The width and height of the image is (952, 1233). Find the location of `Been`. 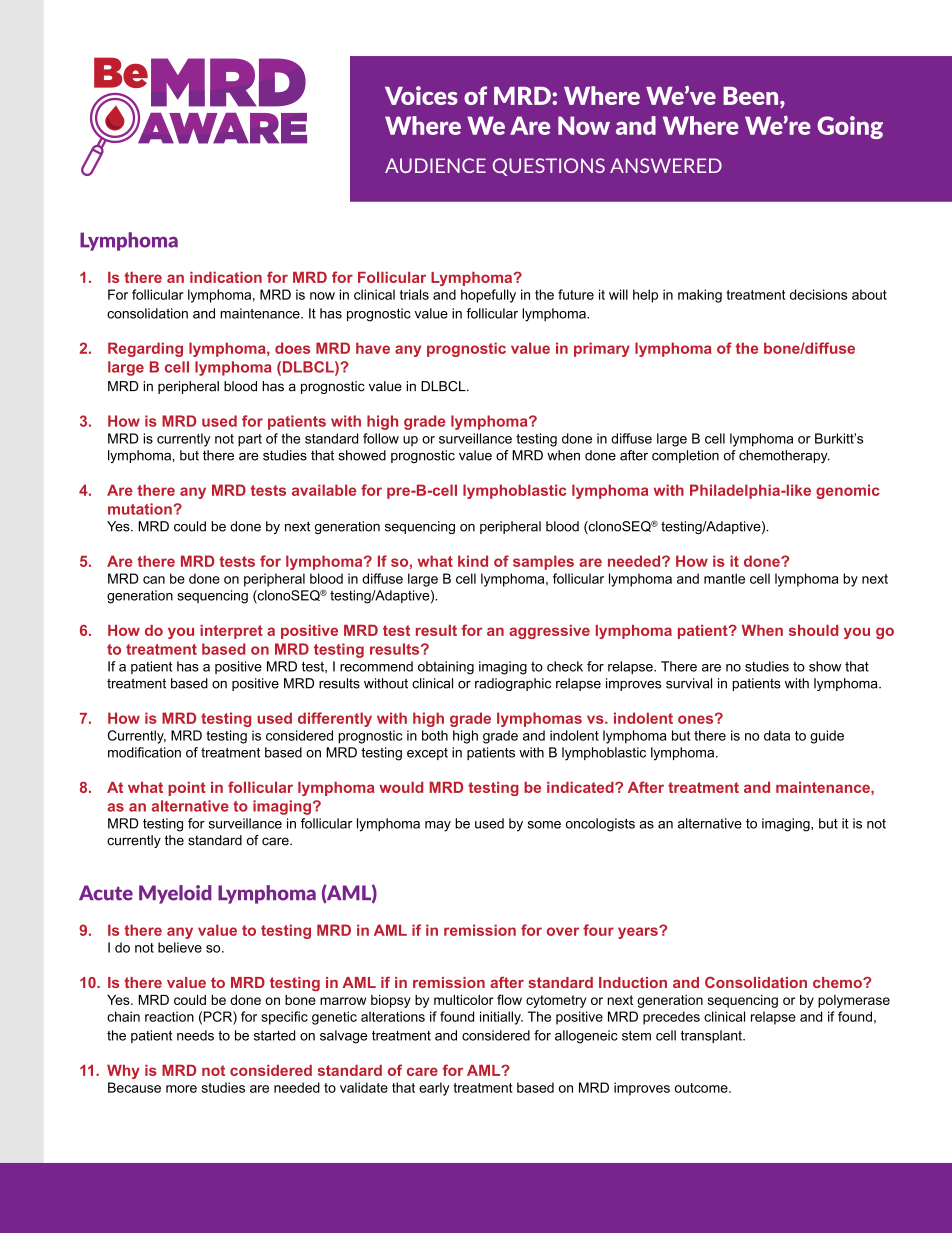

Been is located at coordinates (752, 96).
